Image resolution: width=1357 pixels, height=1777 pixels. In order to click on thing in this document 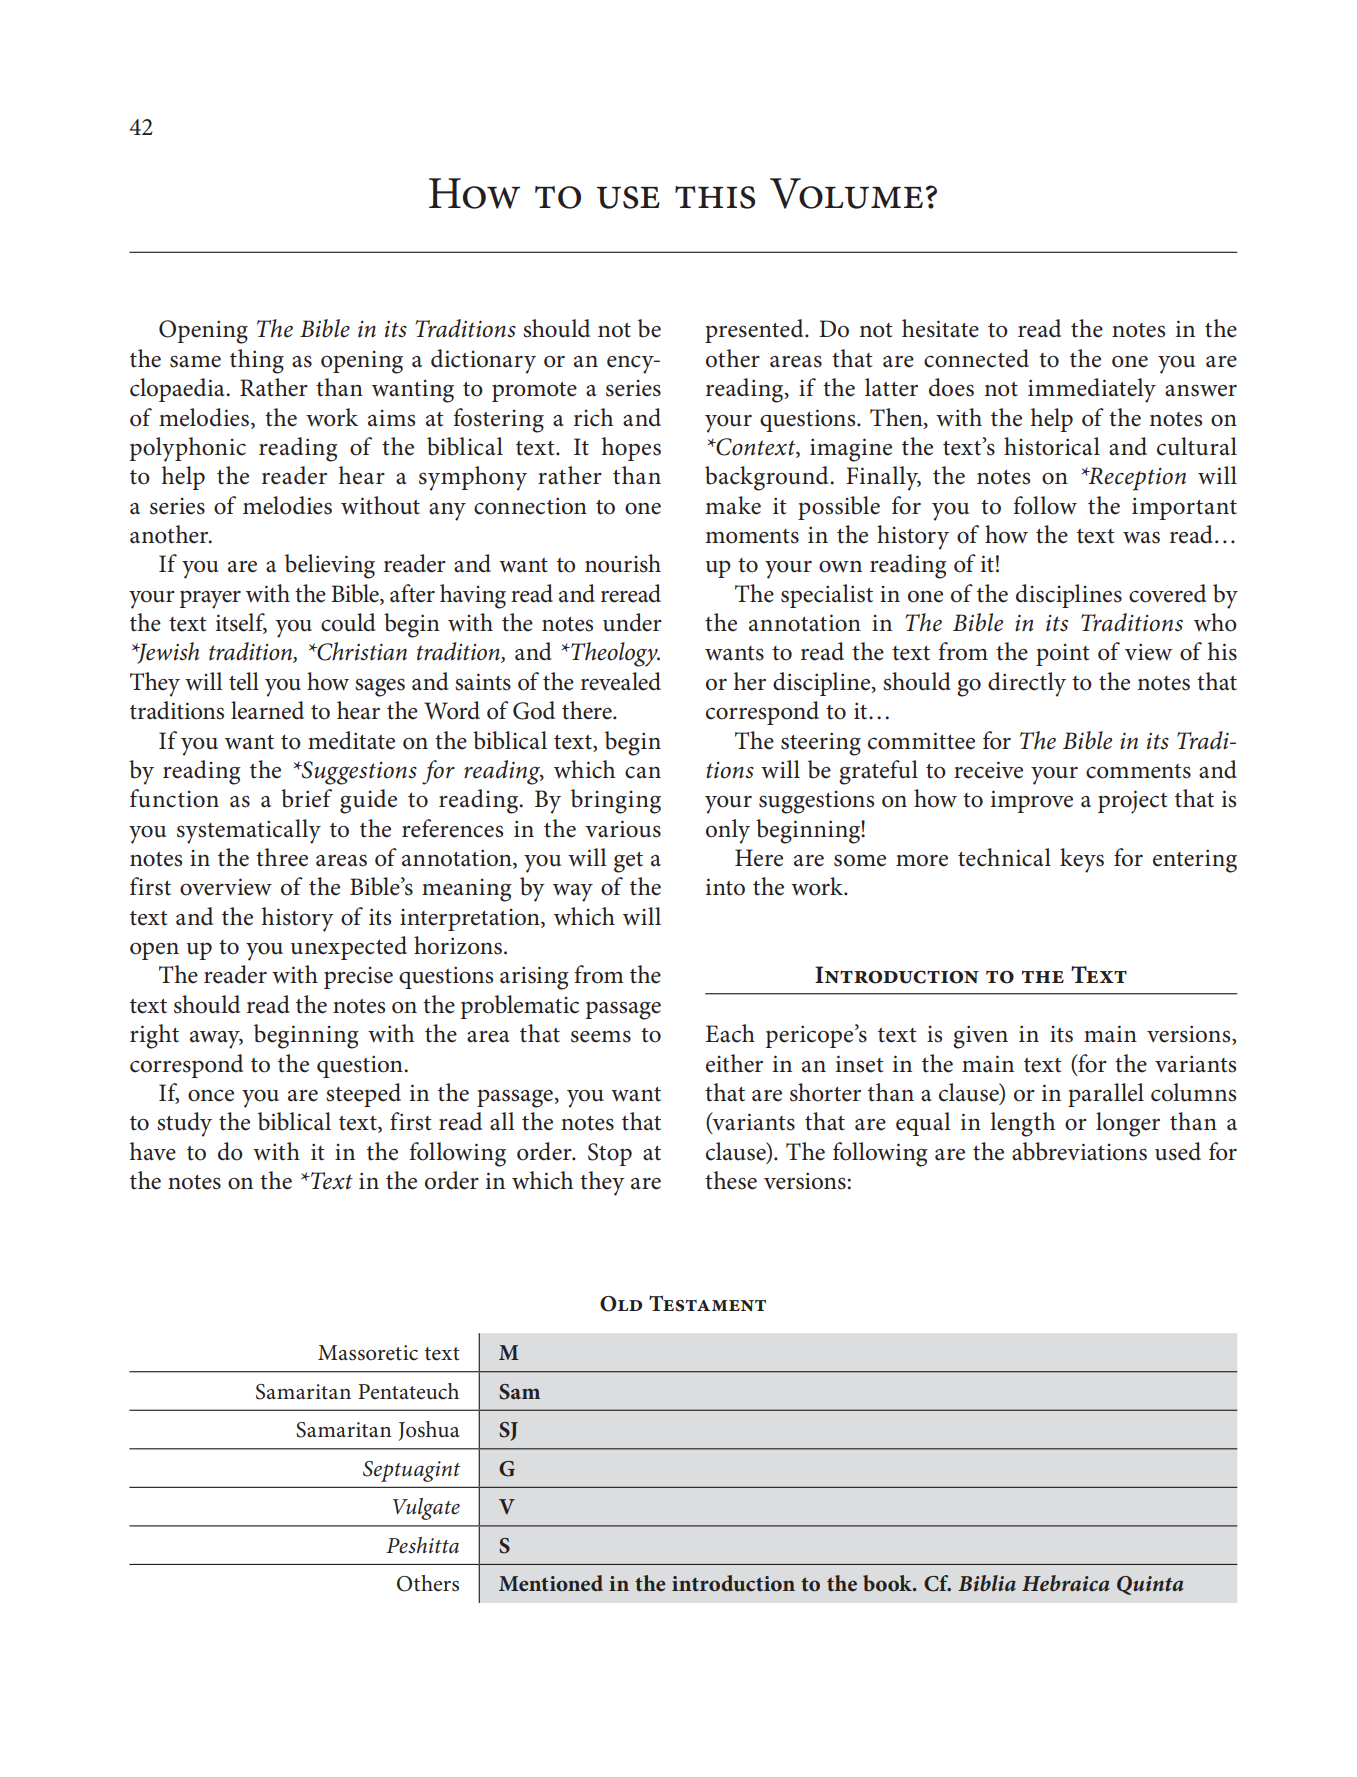, I will do `click(257, 361)`.
